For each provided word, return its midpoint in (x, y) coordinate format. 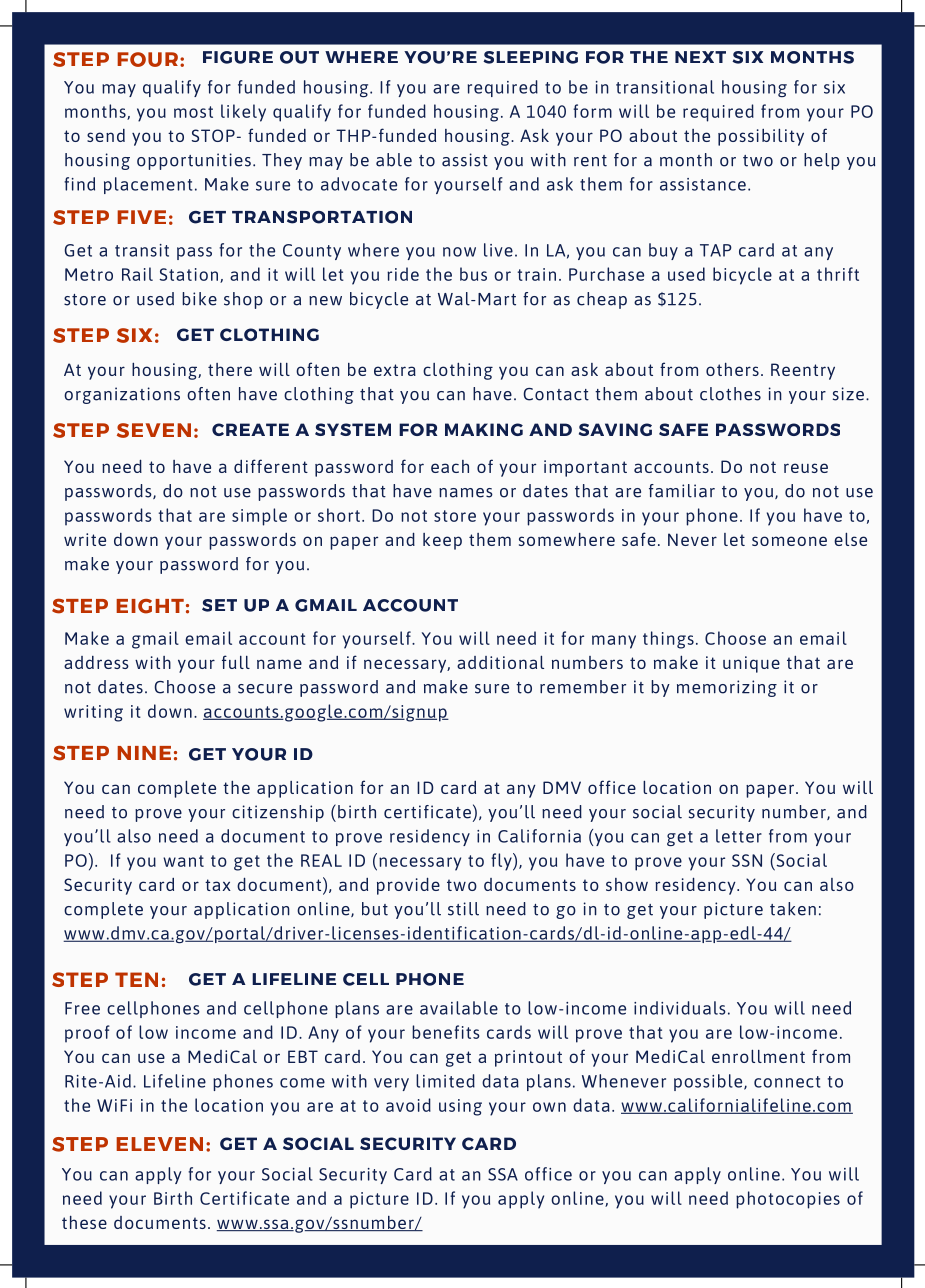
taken (793, 909)
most (193, 112)
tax (218, 885)
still (463, 909)
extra (395, 370)
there (230, 369)
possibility (761, 137)
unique (751, 664)
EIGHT (150, 606)
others (732, 369)
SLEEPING (530, 57)
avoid (408, 1105)
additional (500, 662)
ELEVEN (159, 1144)
